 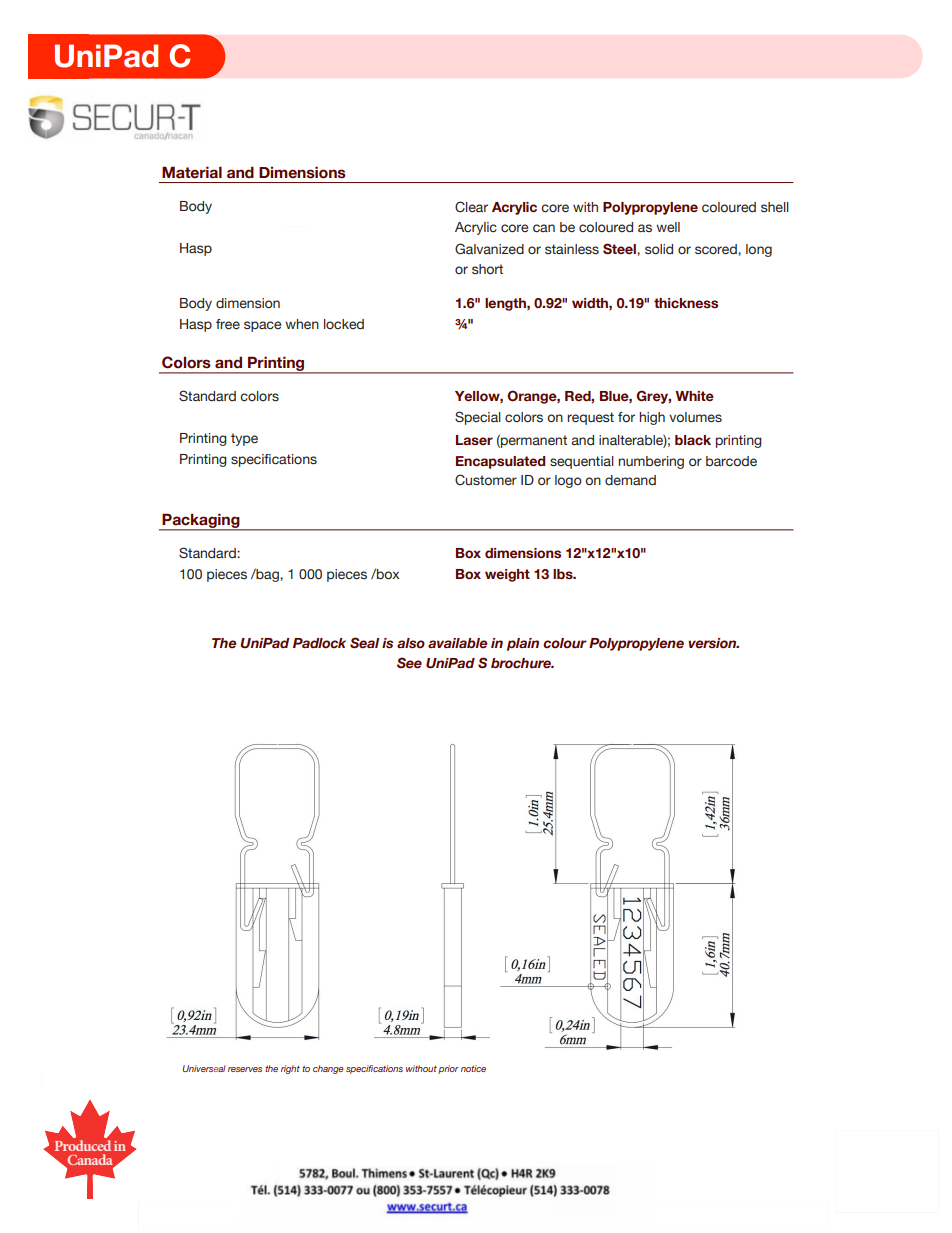 I want to click on well, so click(x=668, y=227).
